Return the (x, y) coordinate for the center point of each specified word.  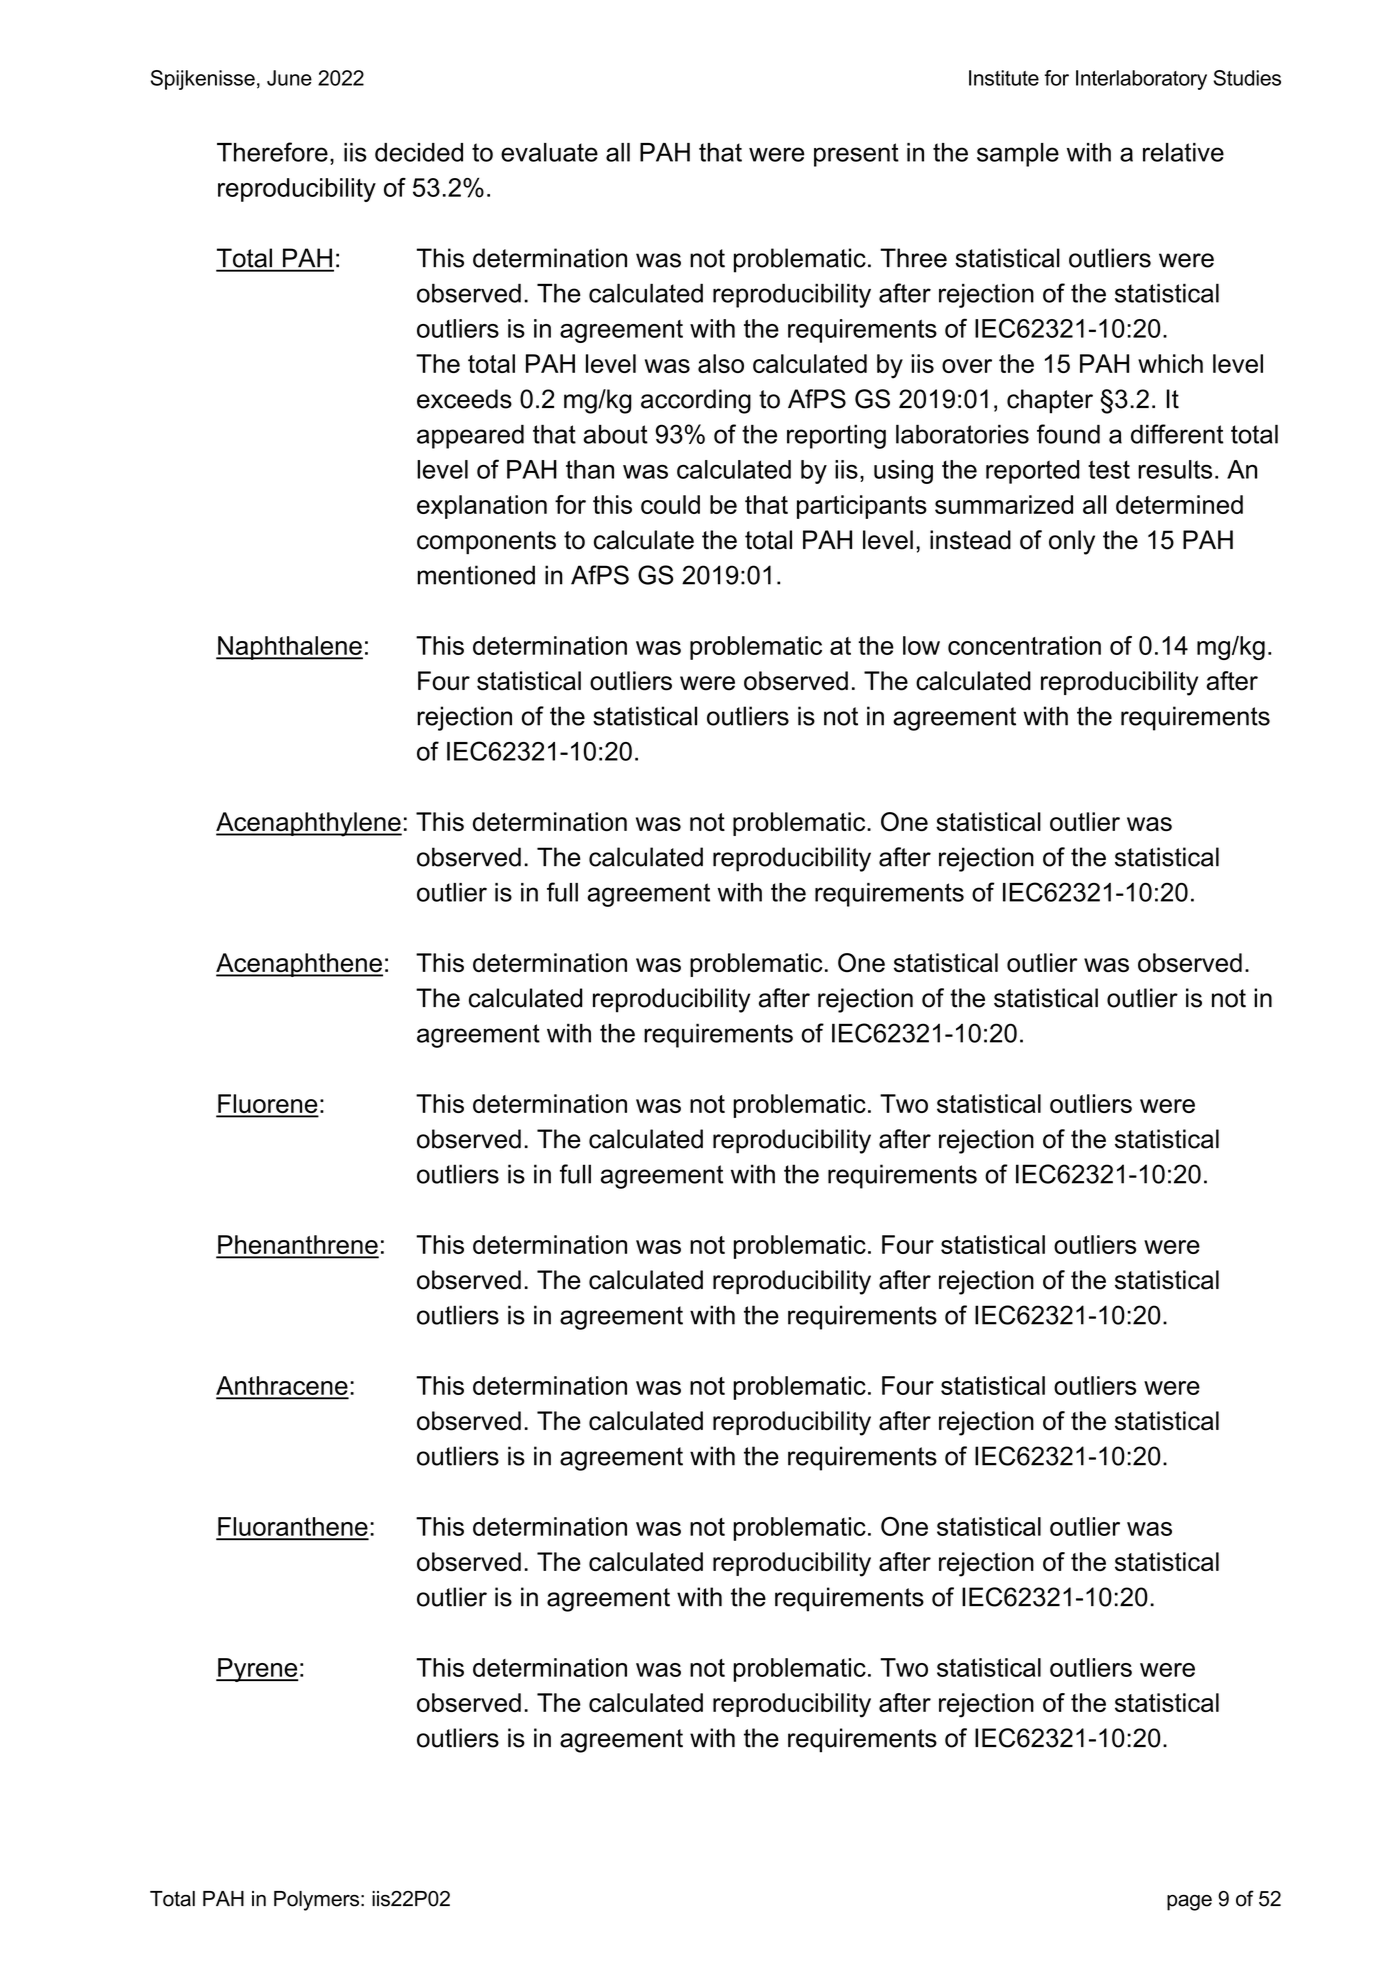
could (670, 504)
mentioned (476, 575)
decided (419, 152)
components (486, 542)
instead (970, 540)
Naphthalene (289, 648)
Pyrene (257, 1670)
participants (862, 507)
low (921, 645)
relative (1183, 152)
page (1189, 1903)
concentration (1024, 645)
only (1072, 542)
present (856, 155)
